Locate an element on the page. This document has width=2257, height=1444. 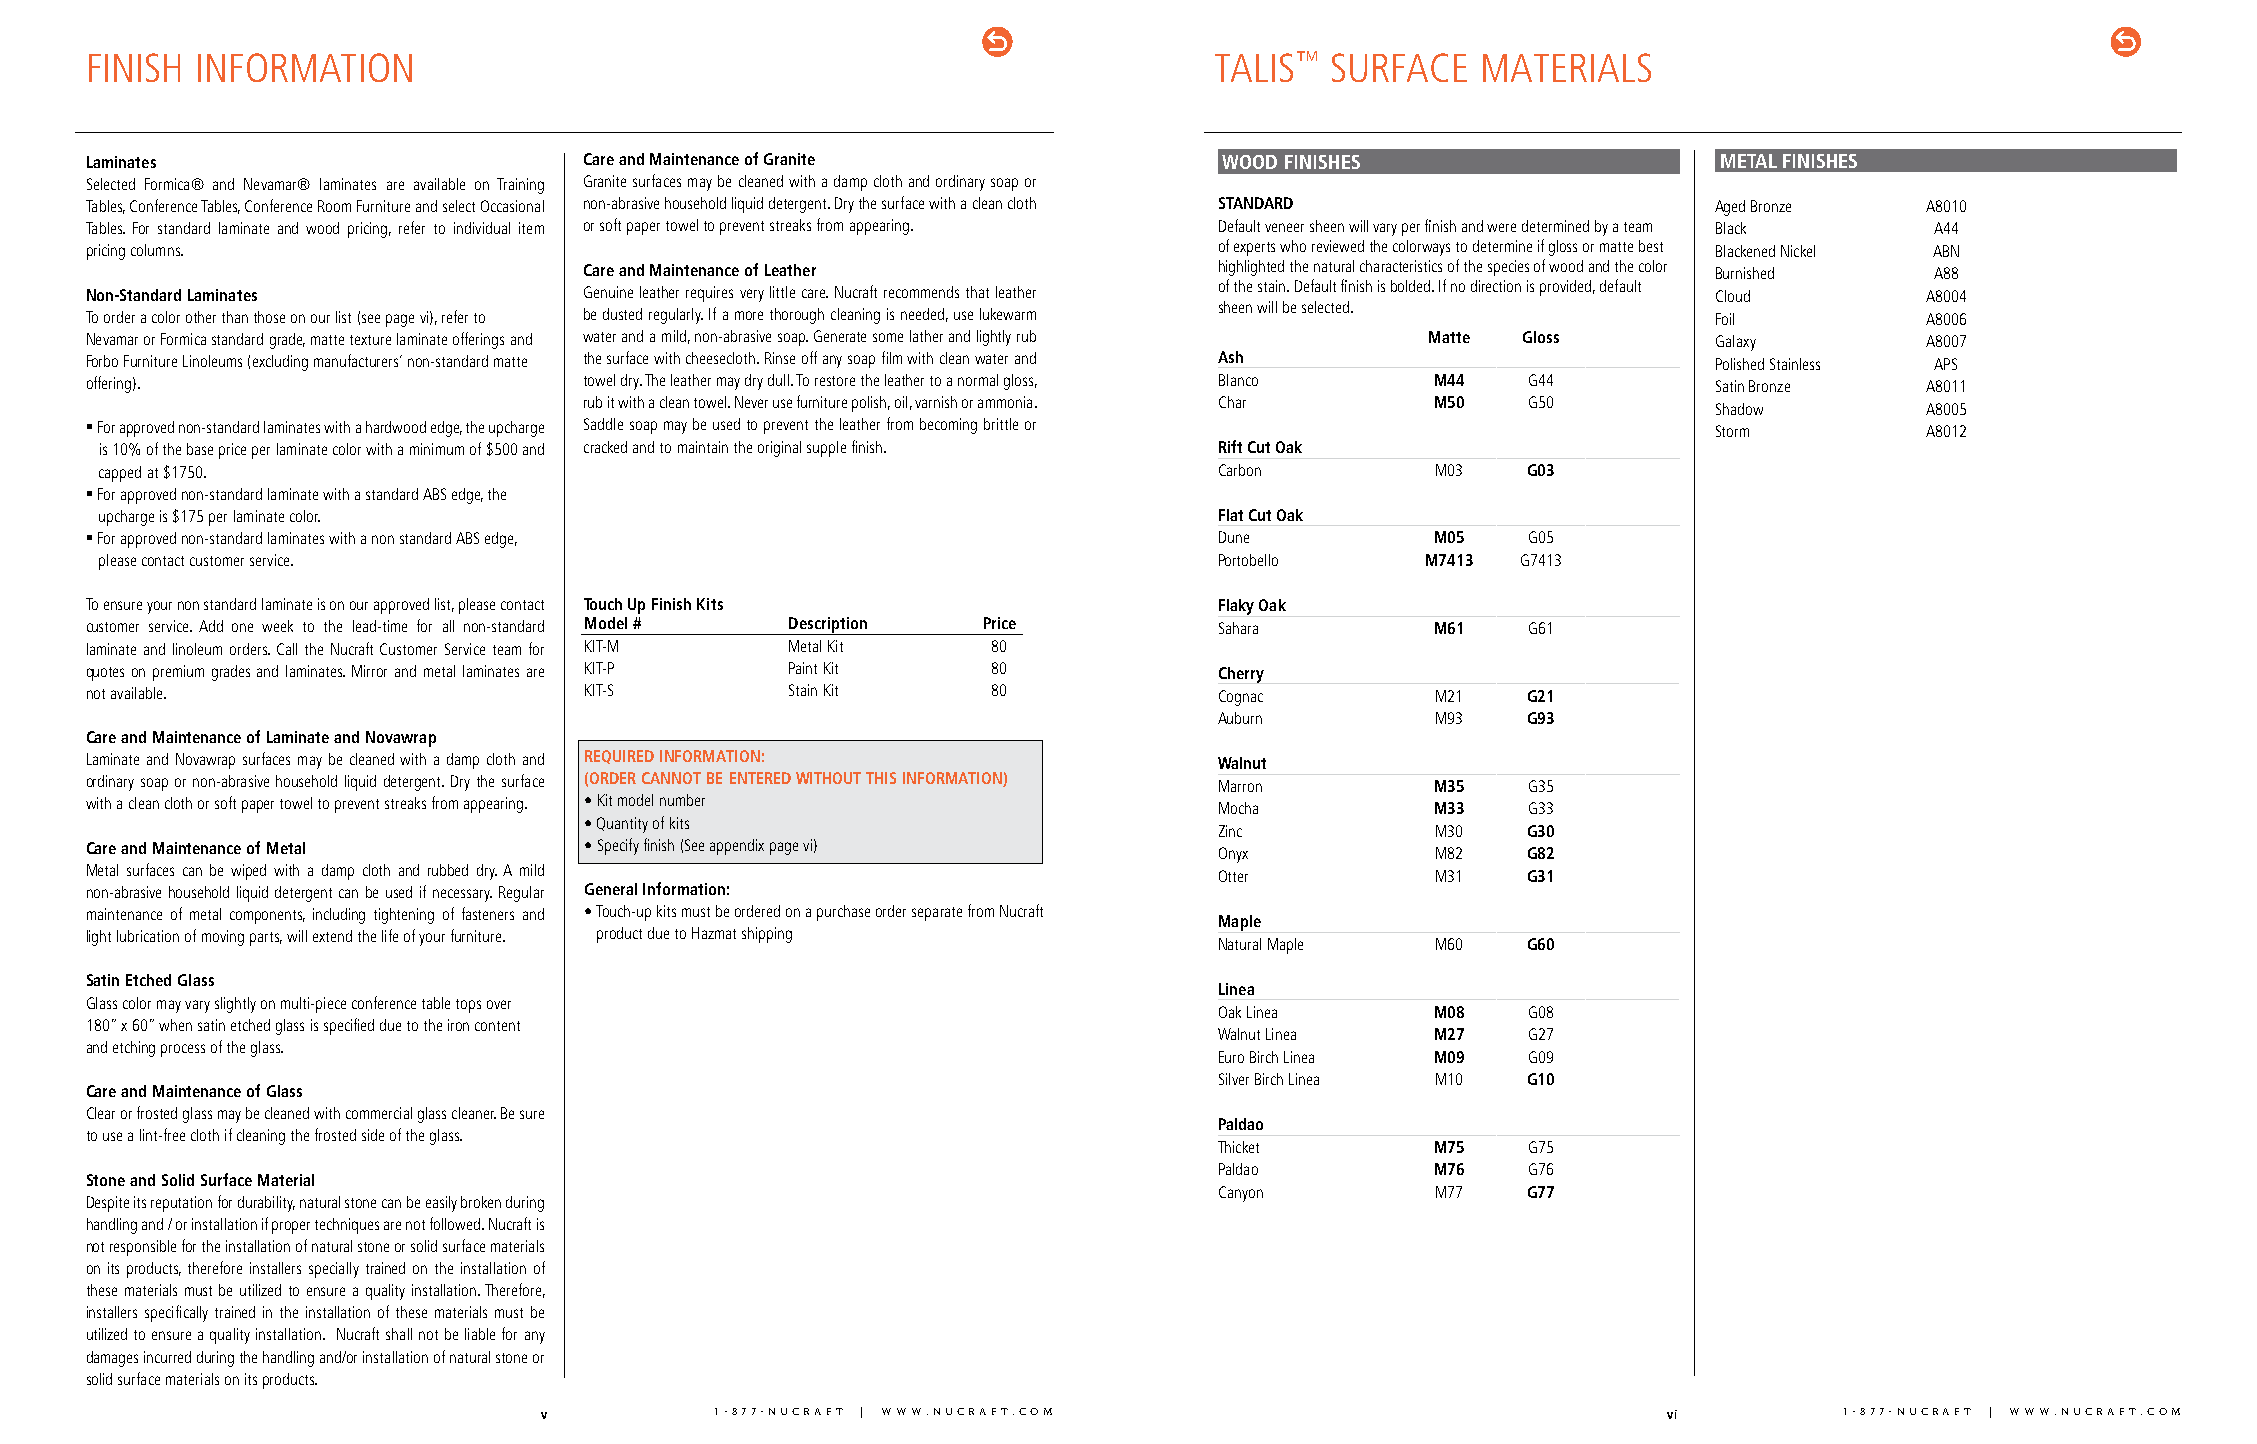
week is located at coordinates (277, 626).
